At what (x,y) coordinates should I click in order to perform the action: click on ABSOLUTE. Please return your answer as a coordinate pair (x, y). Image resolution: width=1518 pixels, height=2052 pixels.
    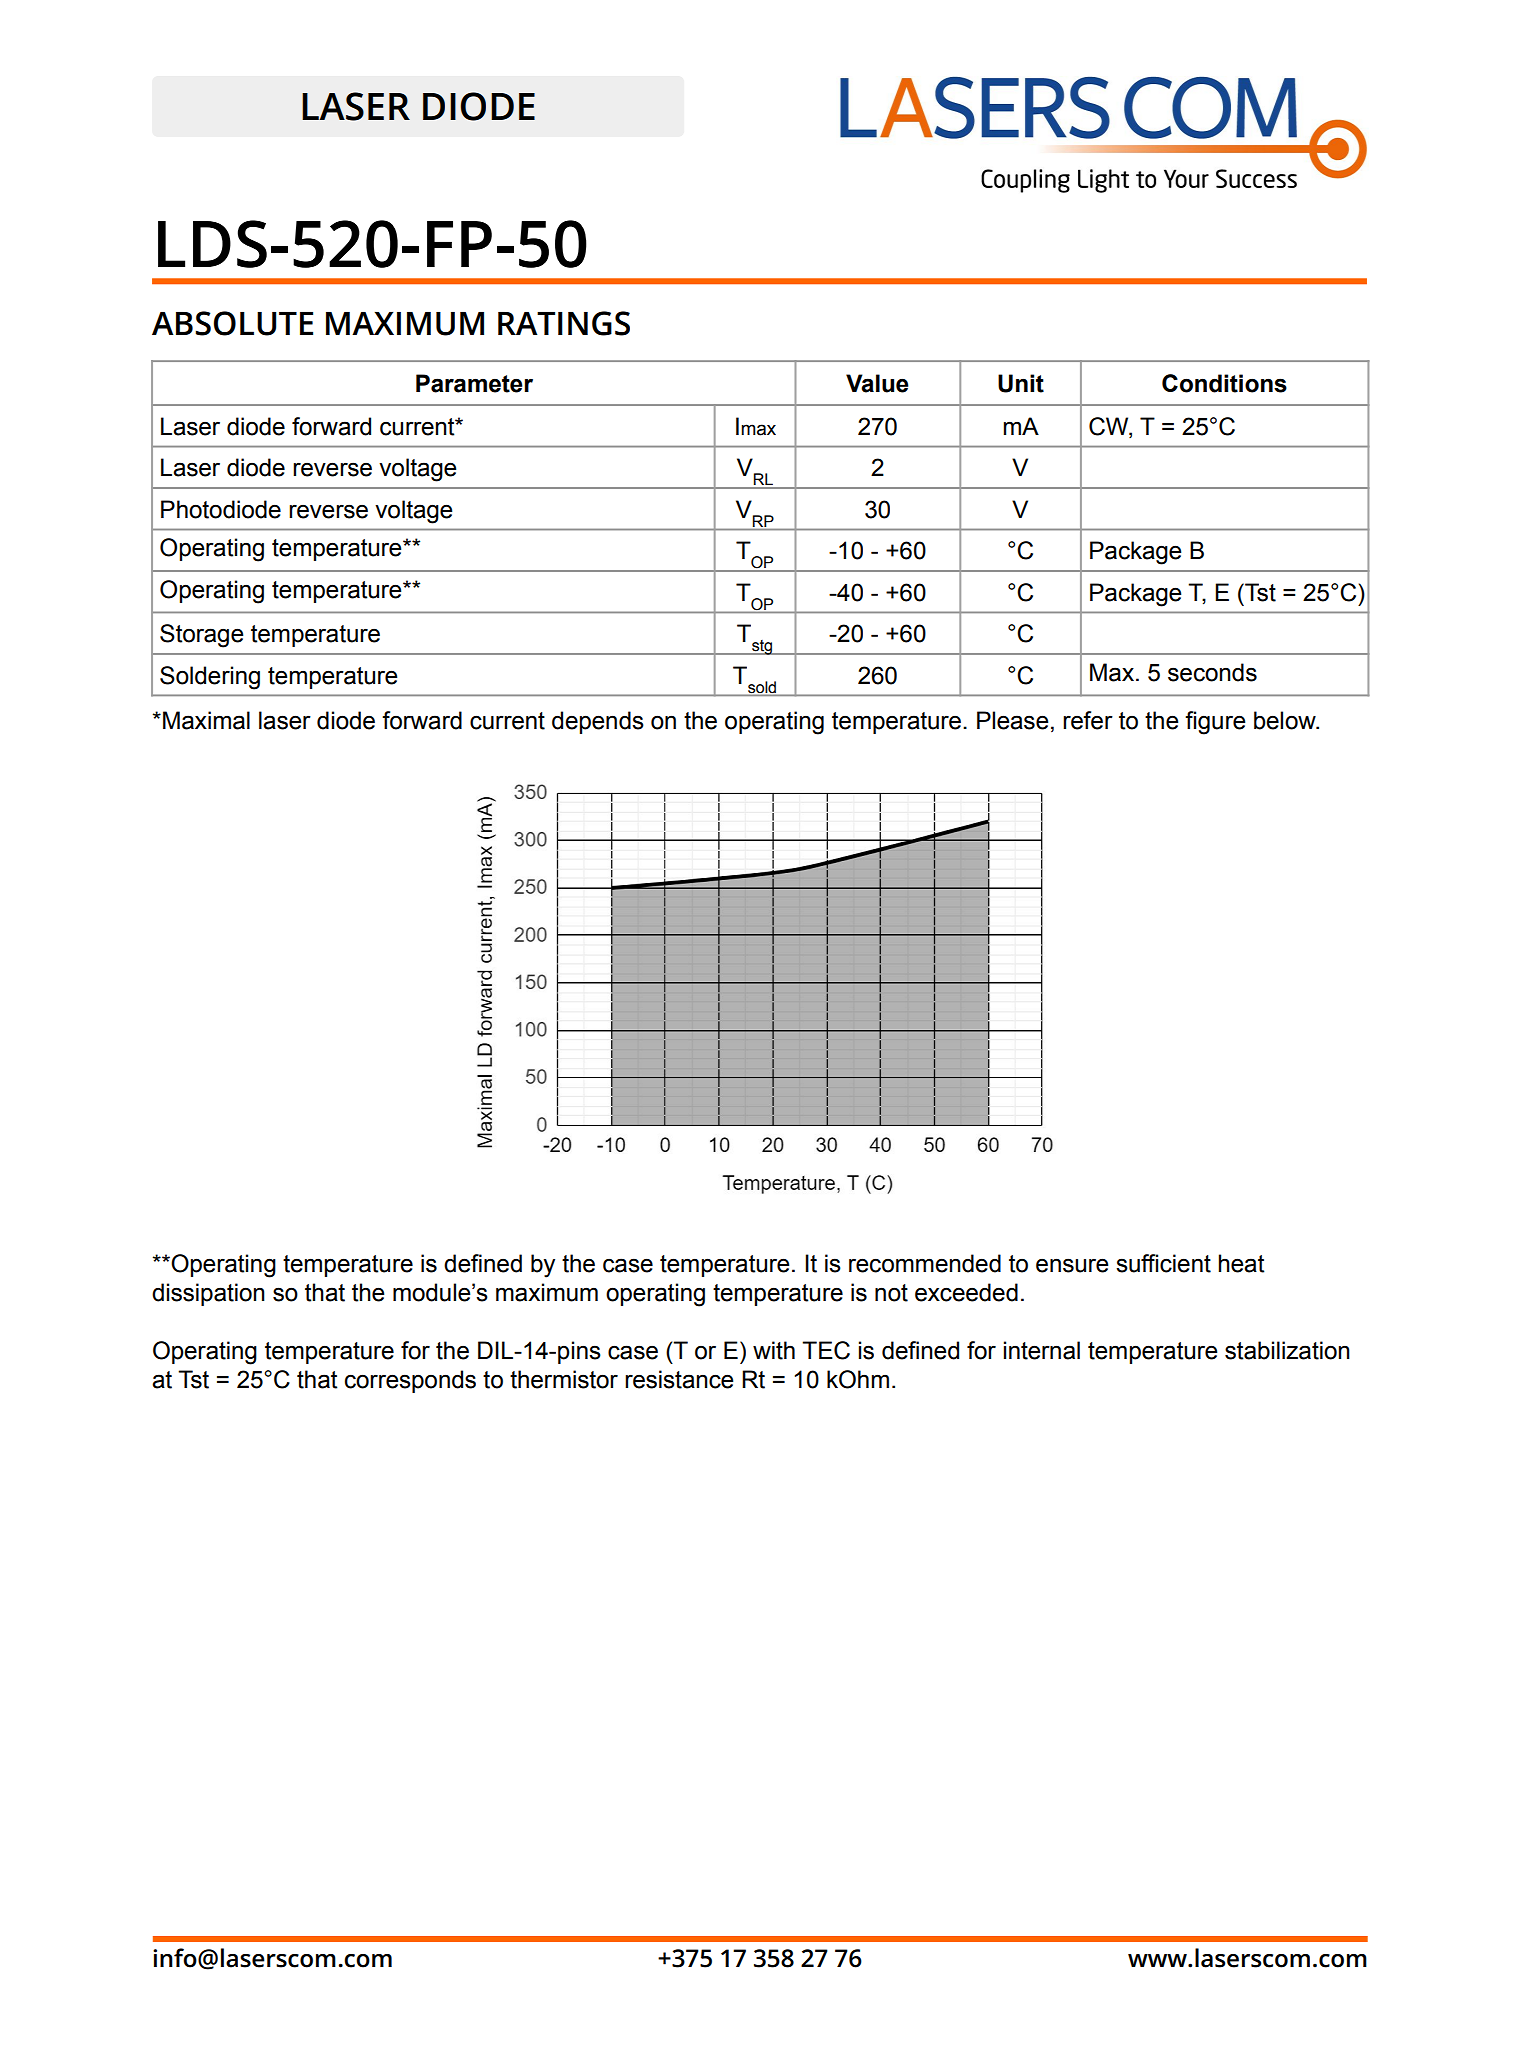
    Looking at the image, I should click on (232, 323).
